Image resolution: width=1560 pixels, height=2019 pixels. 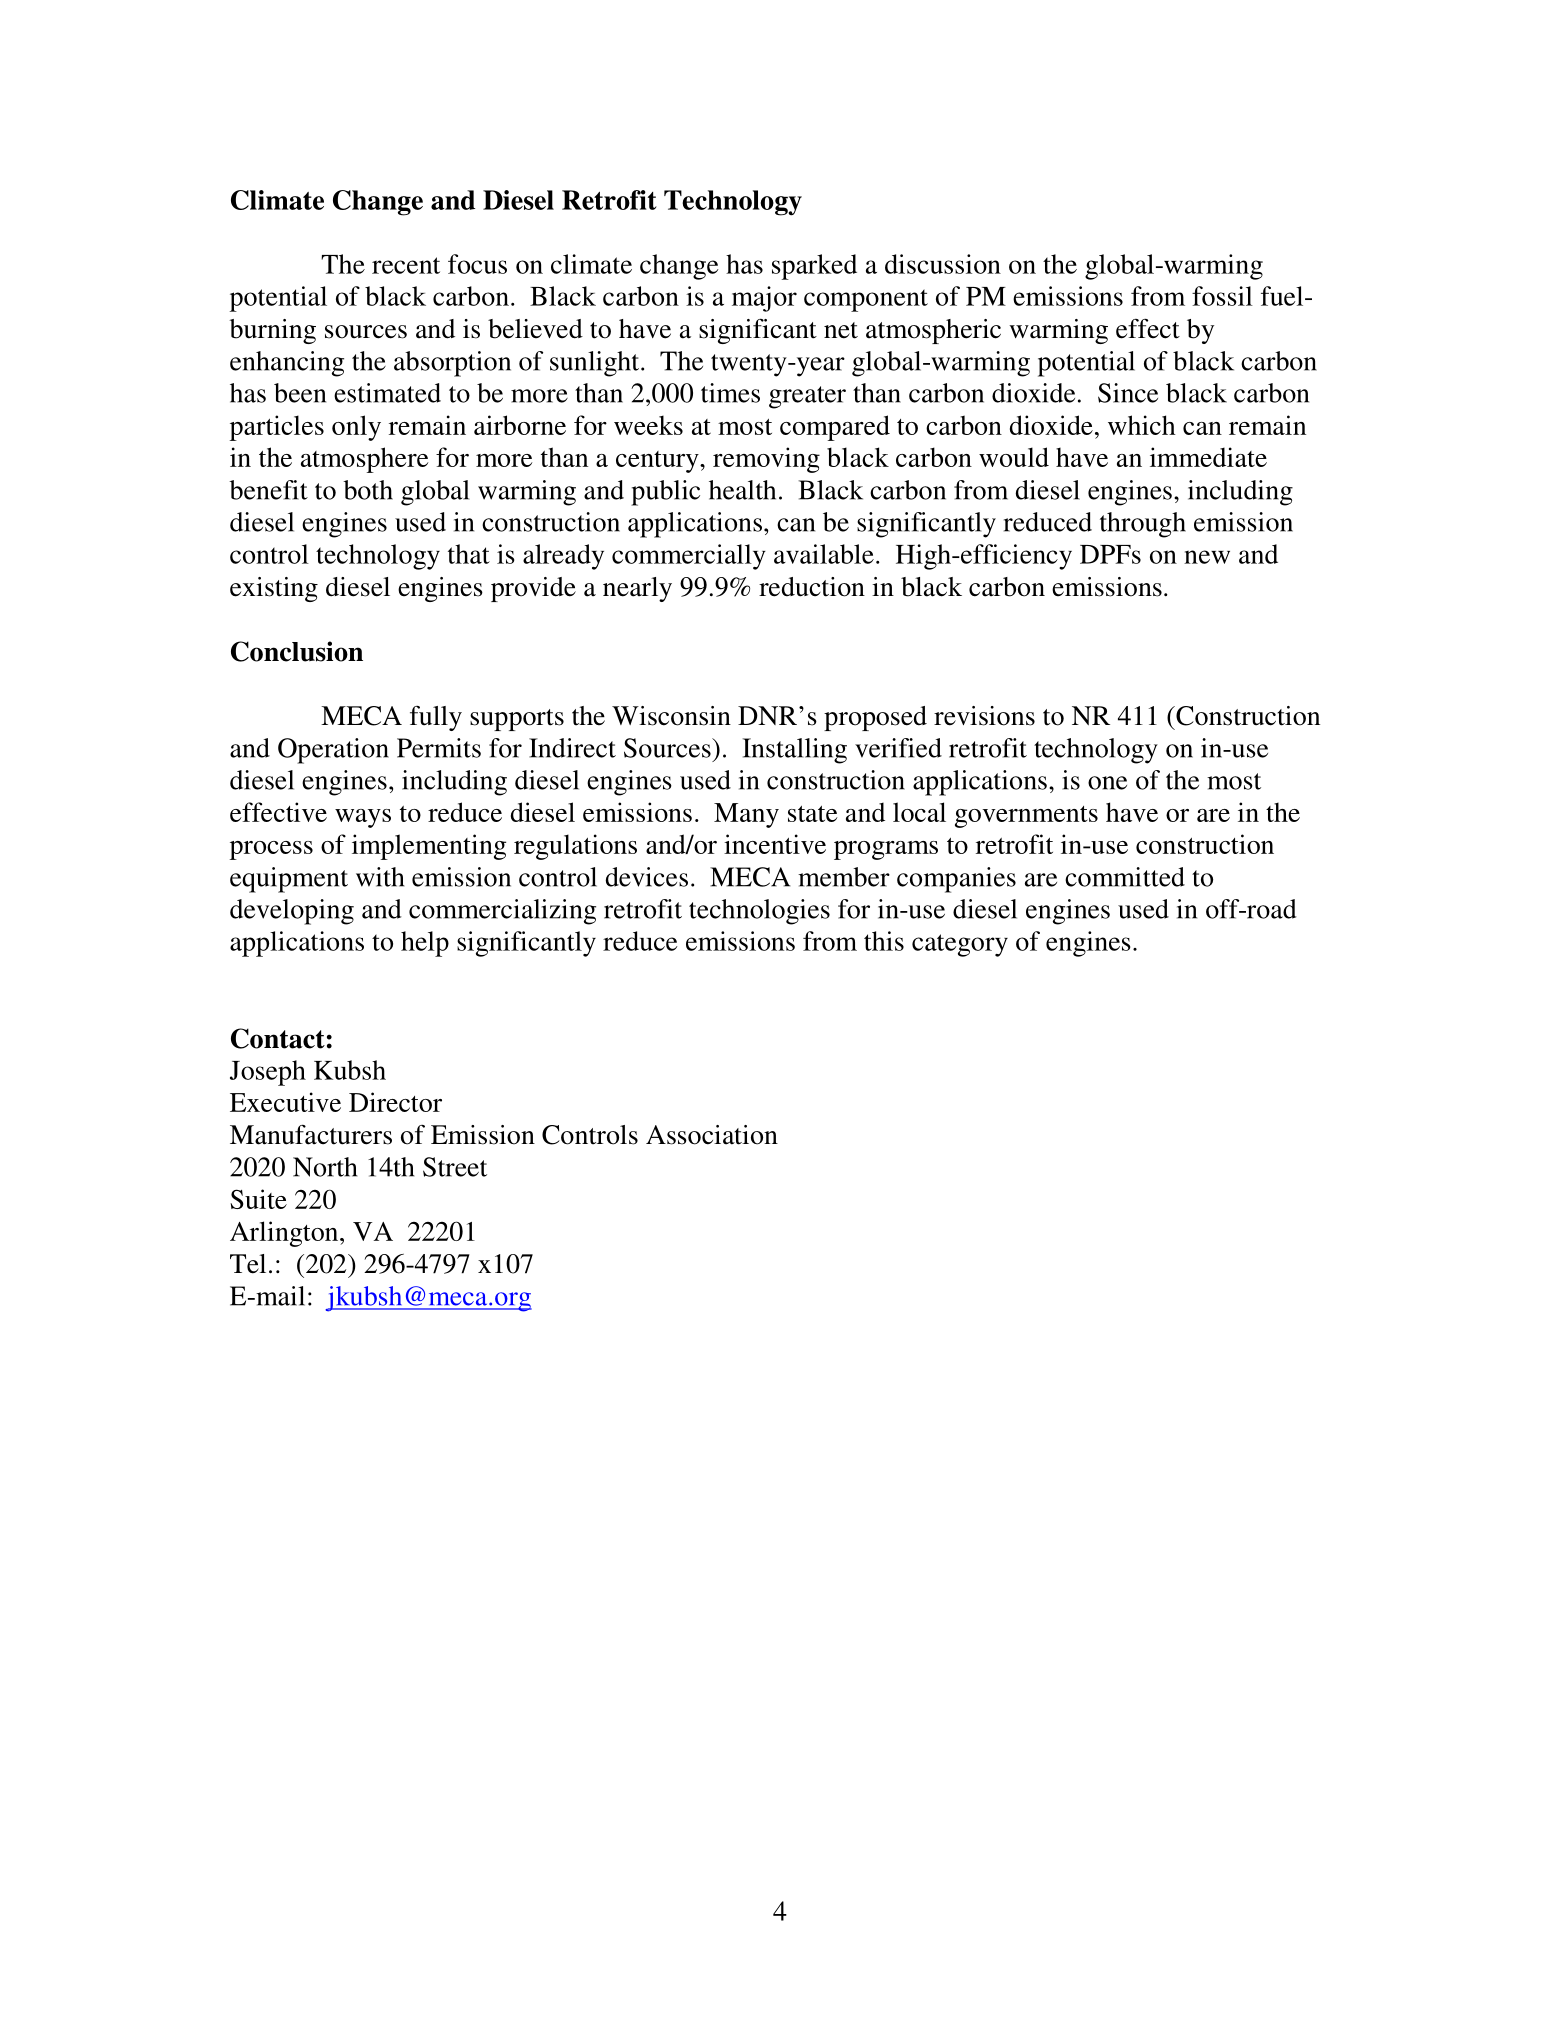 I want to click on Association, so click(x=712, y=1135).
